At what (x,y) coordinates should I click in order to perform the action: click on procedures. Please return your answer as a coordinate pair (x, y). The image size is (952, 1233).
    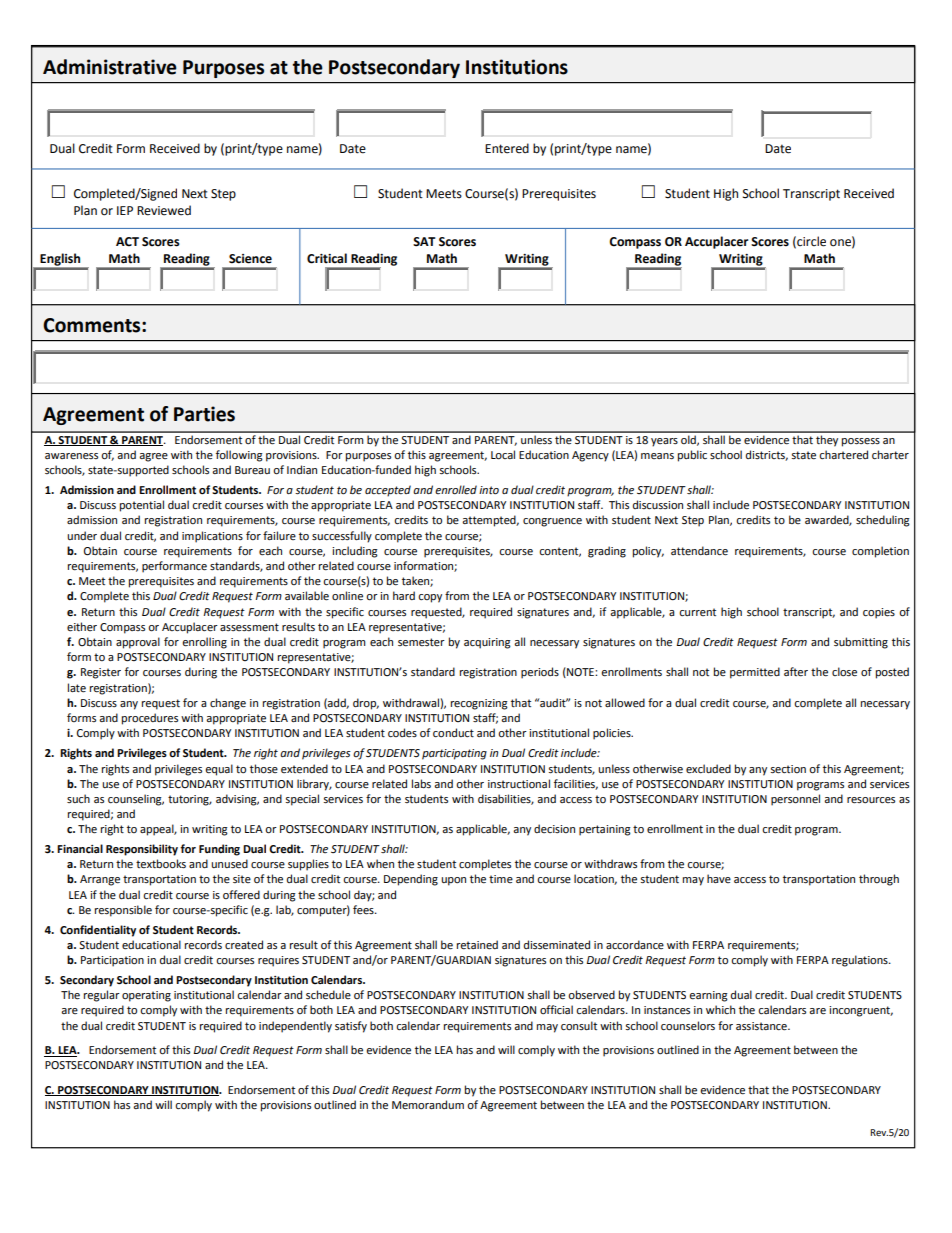
    Looking at the image, I should click on (150, 719).
